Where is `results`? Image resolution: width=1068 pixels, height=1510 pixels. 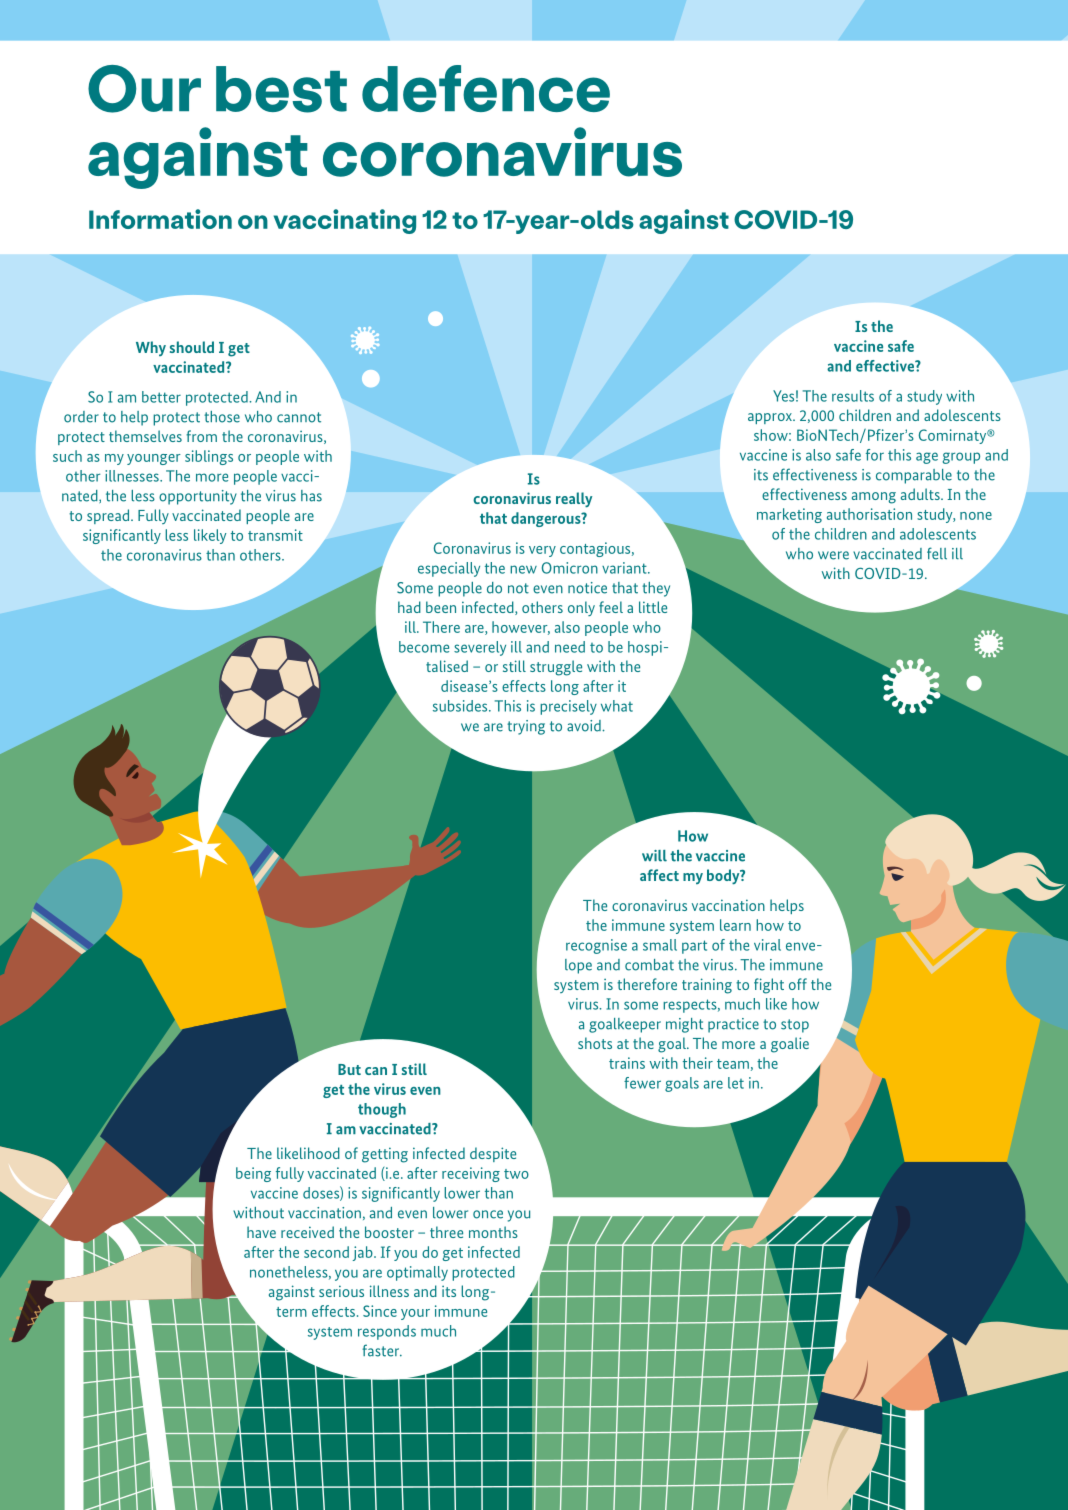 results is located at coordinates (853, 396).
